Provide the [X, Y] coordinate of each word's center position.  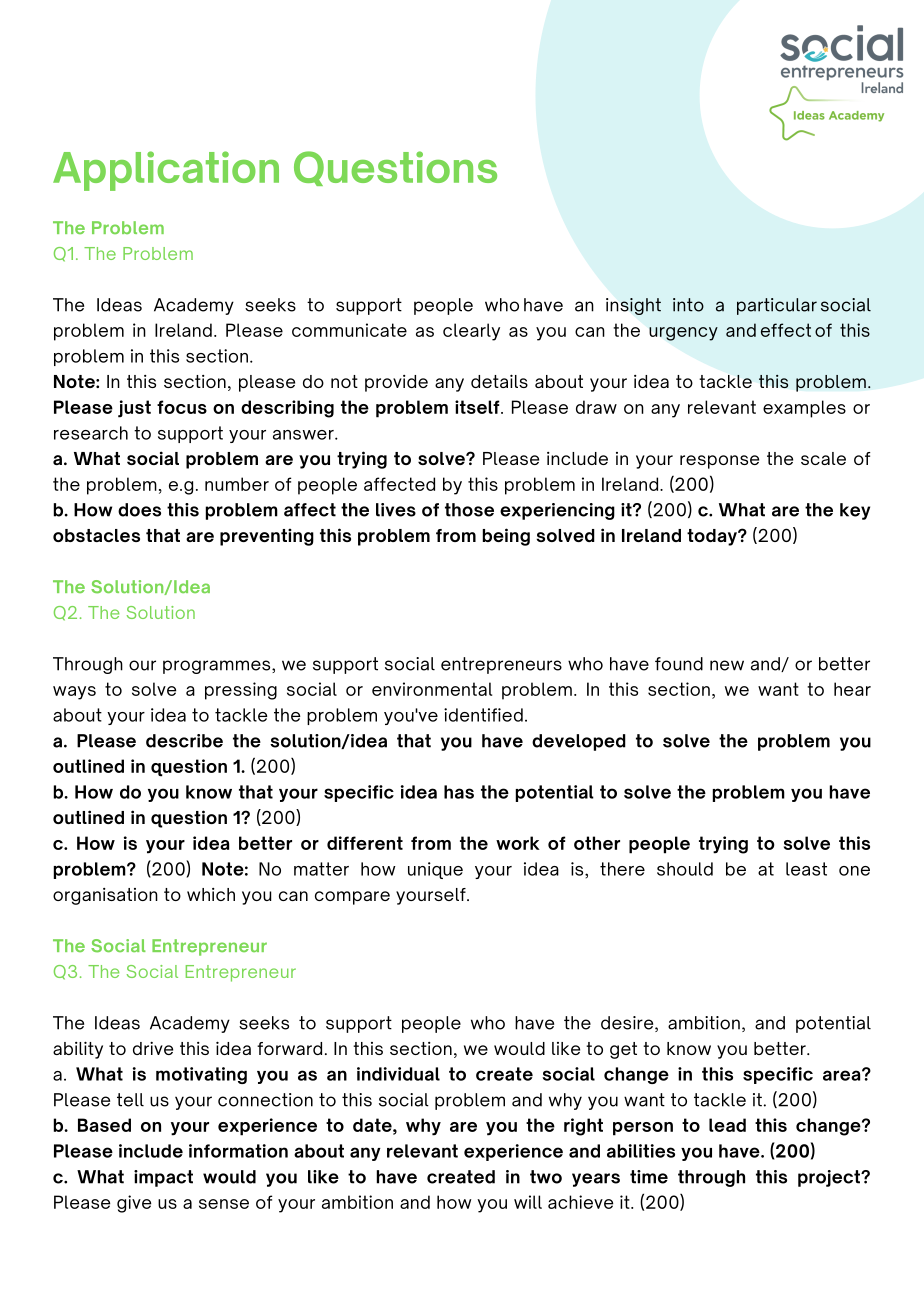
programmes [218, 667]
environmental [432, 689]
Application [166, 171]
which [211, 894]
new [727, 665]
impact [163, 1178]
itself [478, 407]
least [806, 869]
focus [182, 407]
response [719, 462]
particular [777, 306]
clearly [471, 332]
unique [435, 870]
